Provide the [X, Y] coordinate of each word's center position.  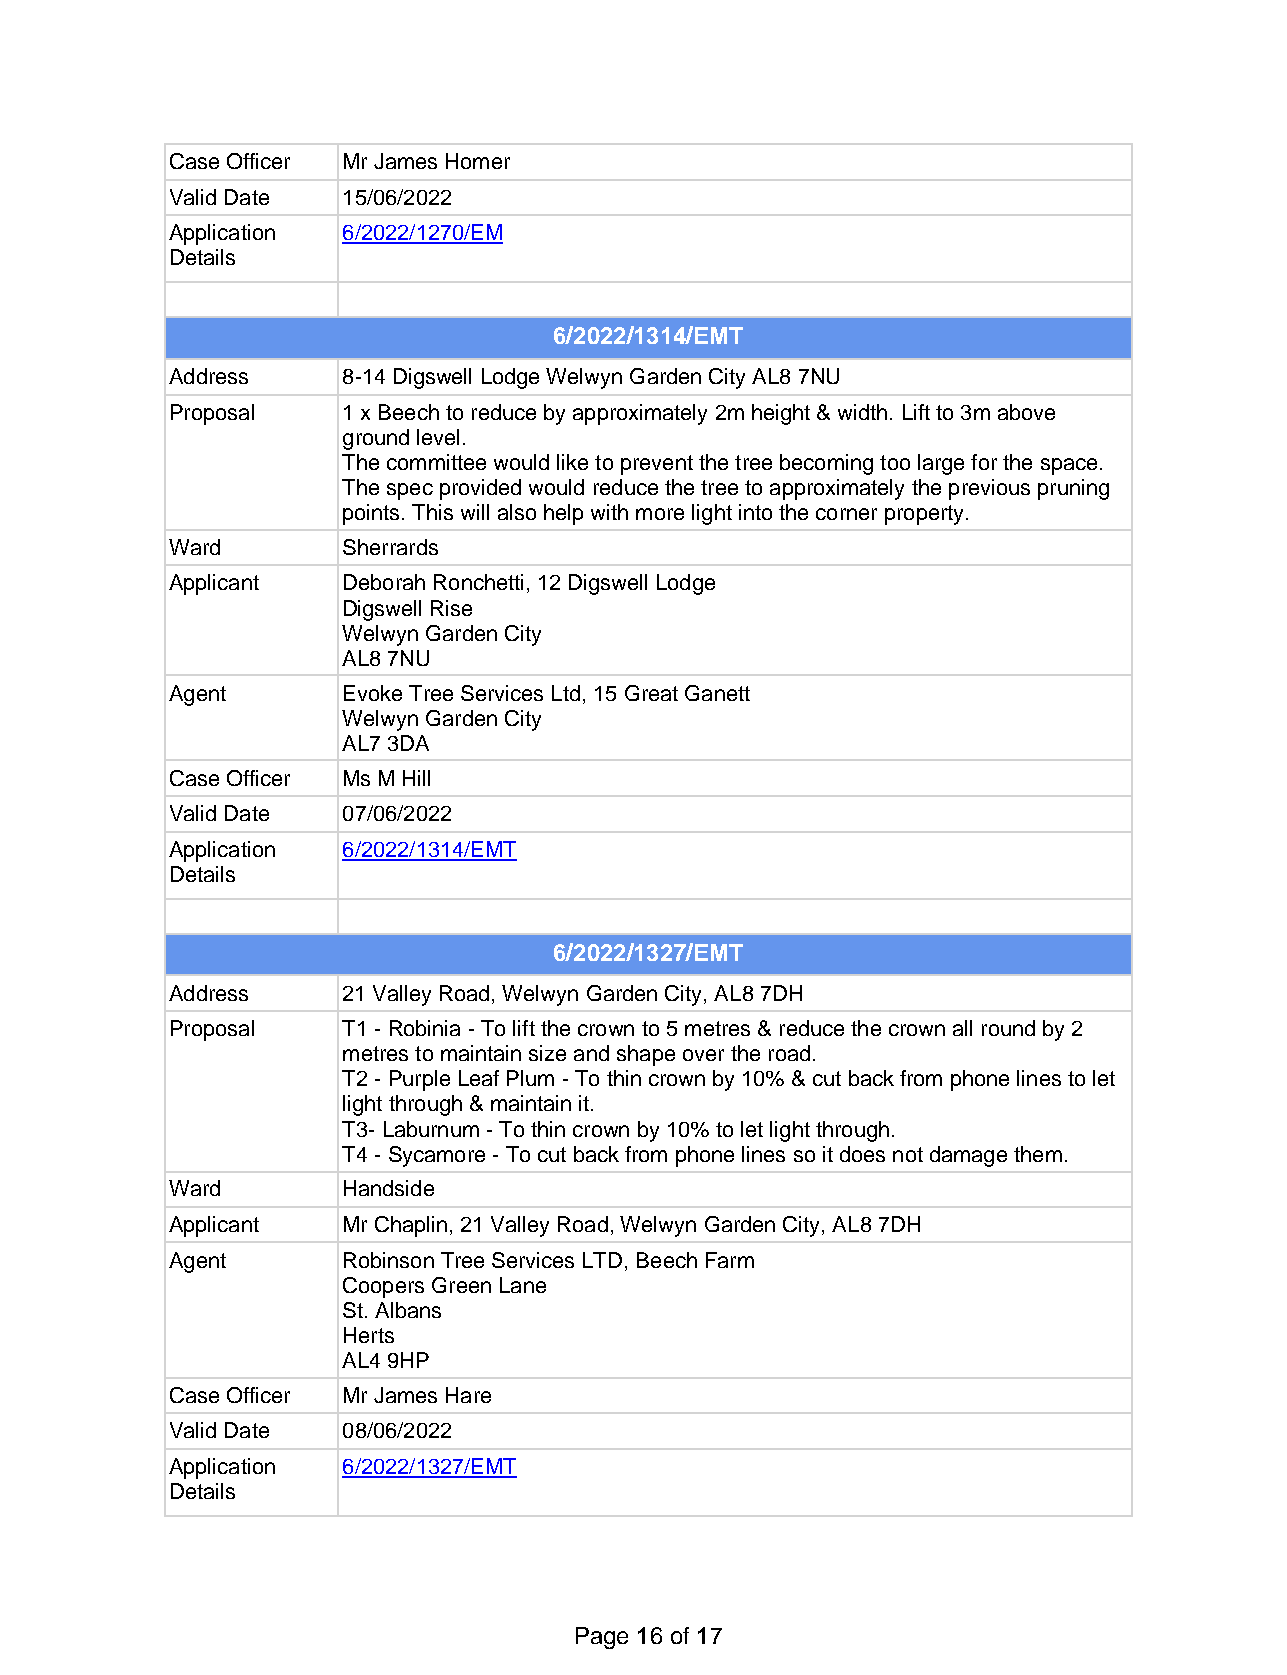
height [781, 414]
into [755, 512]
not [908, 1154]
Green [461, 1285]
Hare [468, 1395]
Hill [416, 778]
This [432, 512]
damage [968, 1156]
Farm [730, 1260]
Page [602, 1638]
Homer [478, 161]
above [1026, 412]
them [1038, 1154]
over [703, 1055]
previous [989, 489]
